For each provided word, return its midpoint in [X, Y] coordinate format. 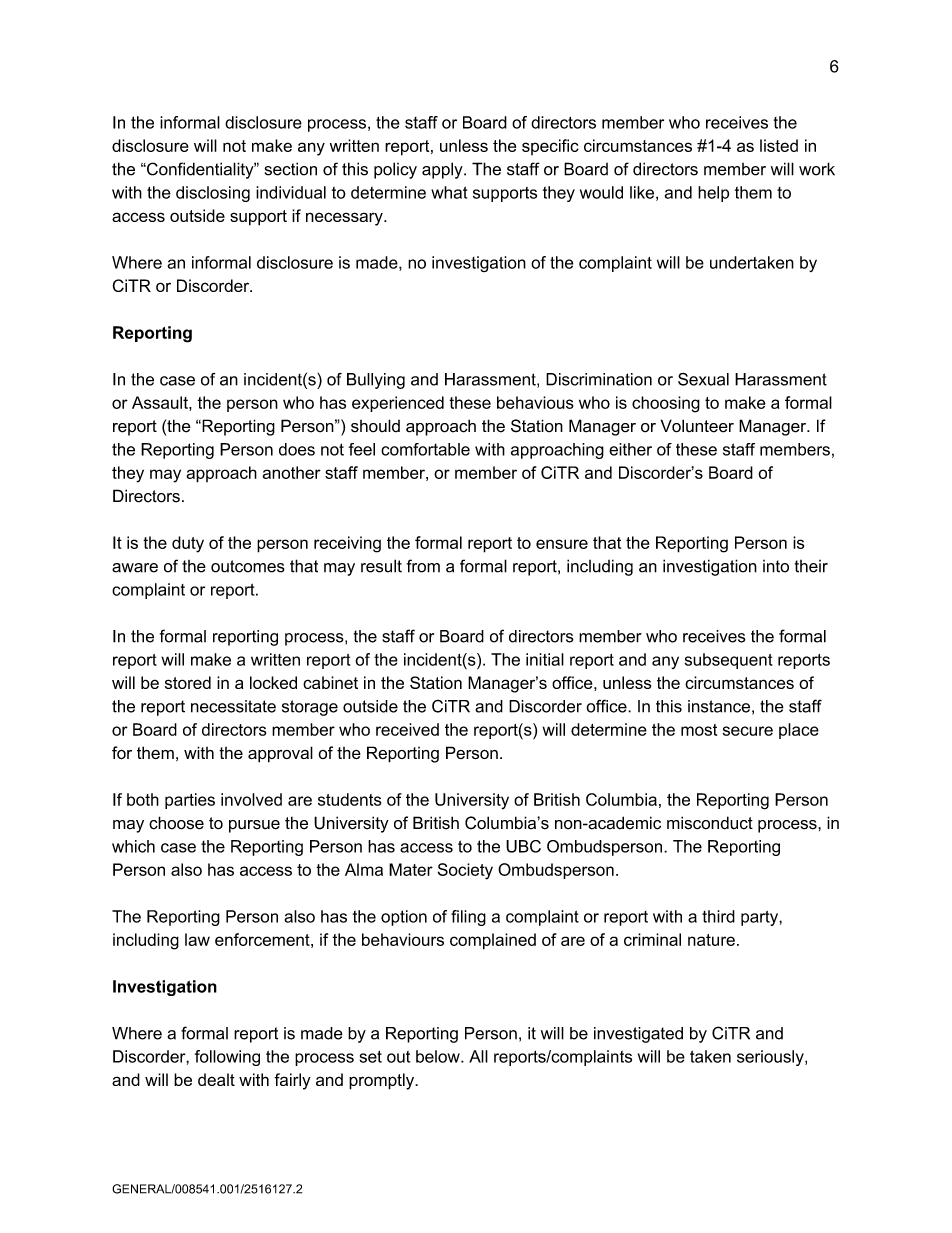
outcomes [248, 566]
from [423, 566]
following [227, 1058]
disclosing [213, 194]
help [713, 194]
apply [443, 170]
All [478, 1056]
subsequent [728, 661]
